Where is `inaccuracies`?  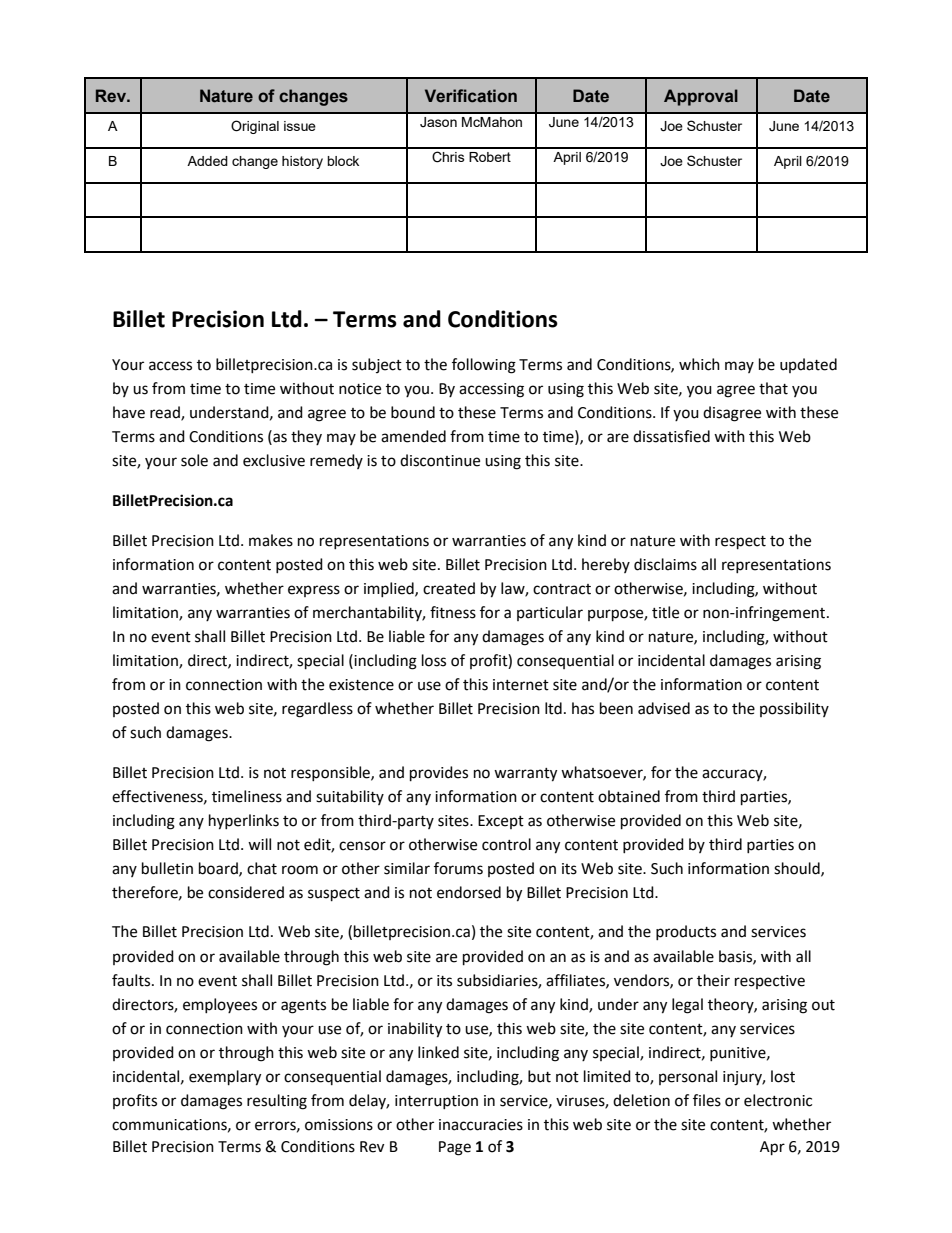
inaccuracies is located at coordinates (481, 1125).
